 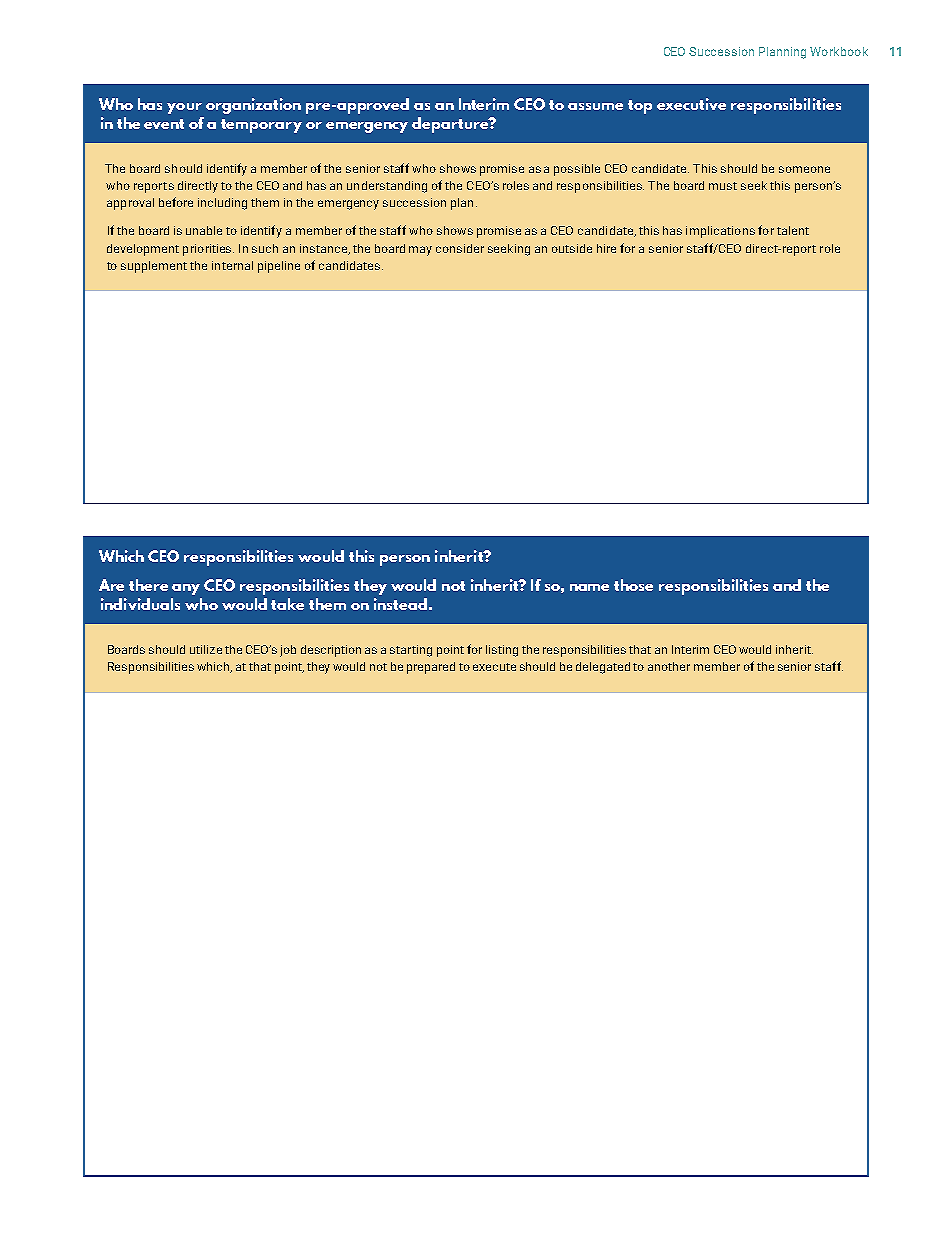 I want to click on those, so click(x=633, y=585).
